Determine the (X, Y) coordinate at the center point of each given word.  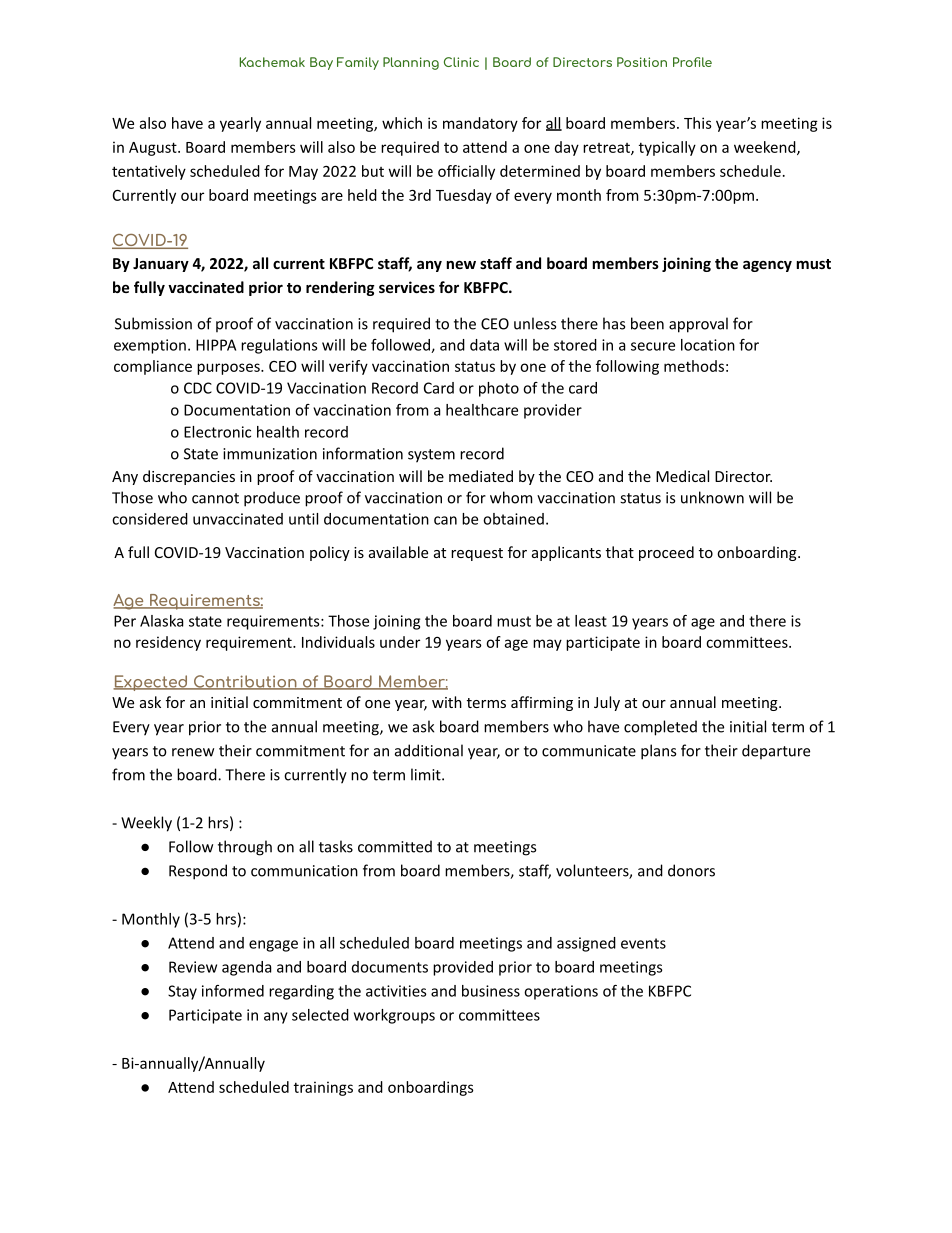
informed (233, 991)
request (477, 554)
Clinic (461, 62)
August (154, 149)
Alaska (161, 621)
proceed (666, 553)
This (698, 123)
